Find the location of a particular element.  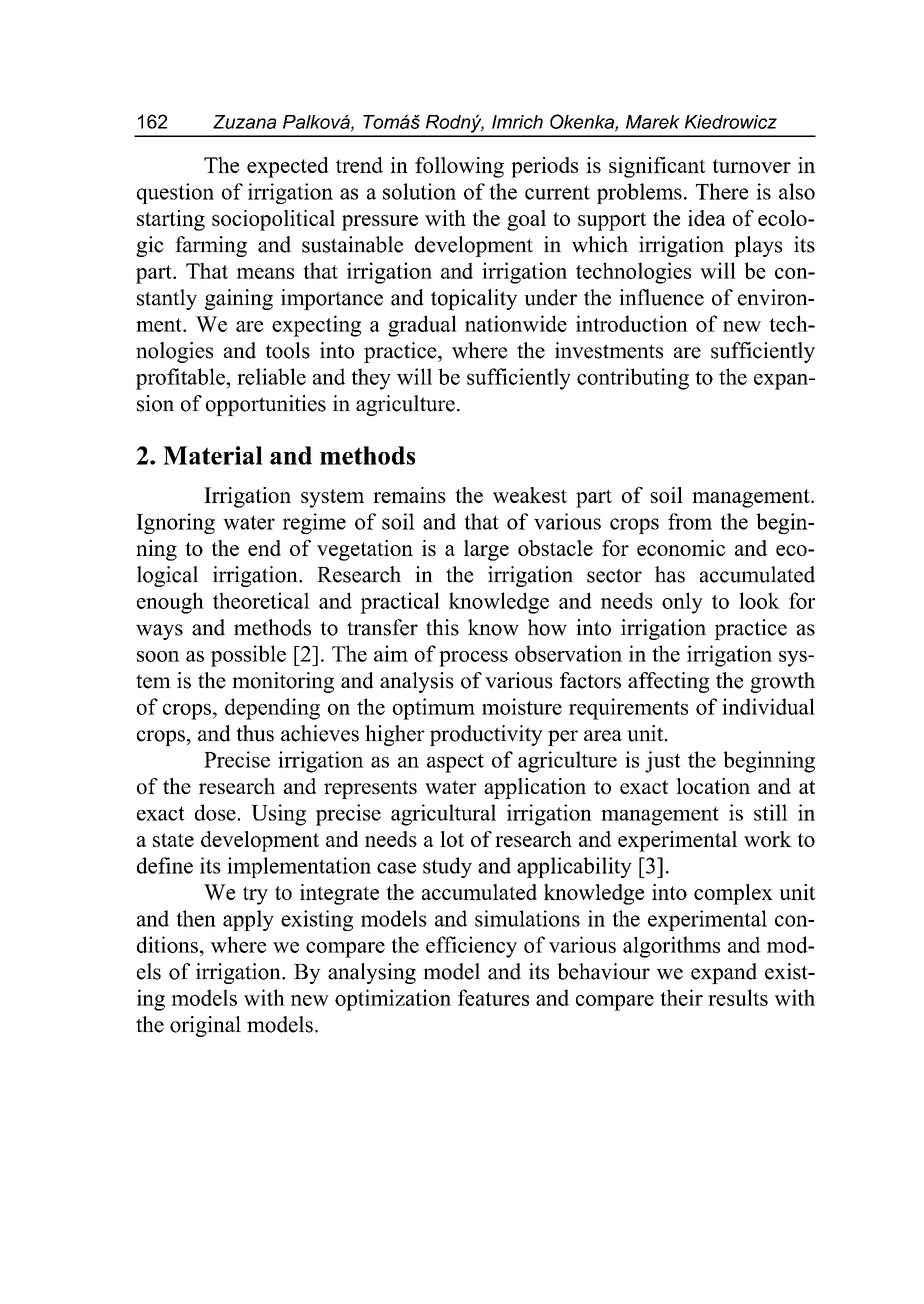

following is located at coordinates (459, 167).
